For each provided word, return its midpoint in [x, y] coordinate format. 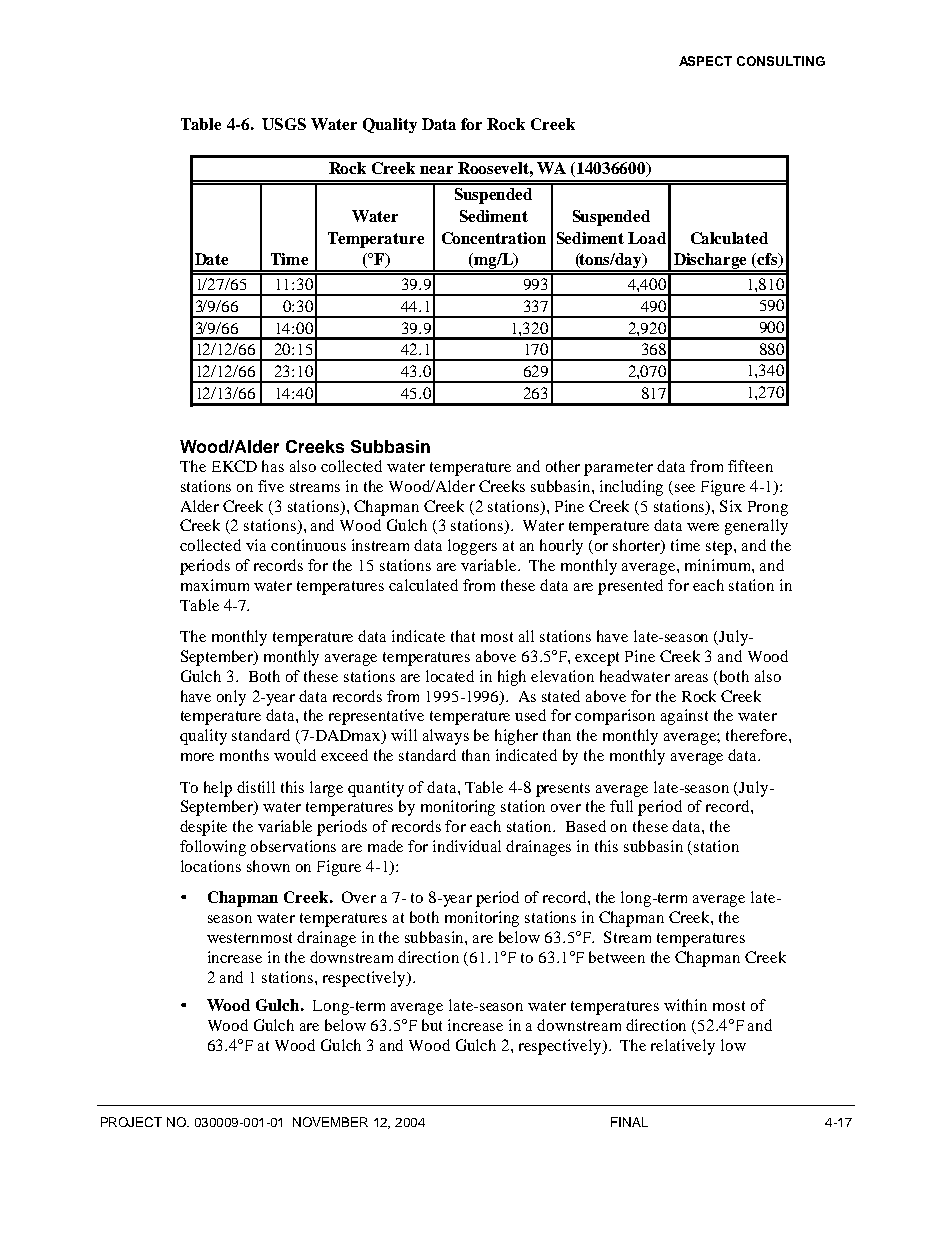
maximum [215, 585]
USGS [284, 124]
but [432, 1025]
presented [630, 587]
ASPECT [705, 61]
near [436, 170]
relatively [683, 1047]
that [463, 636]
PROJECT [131, 1122]
